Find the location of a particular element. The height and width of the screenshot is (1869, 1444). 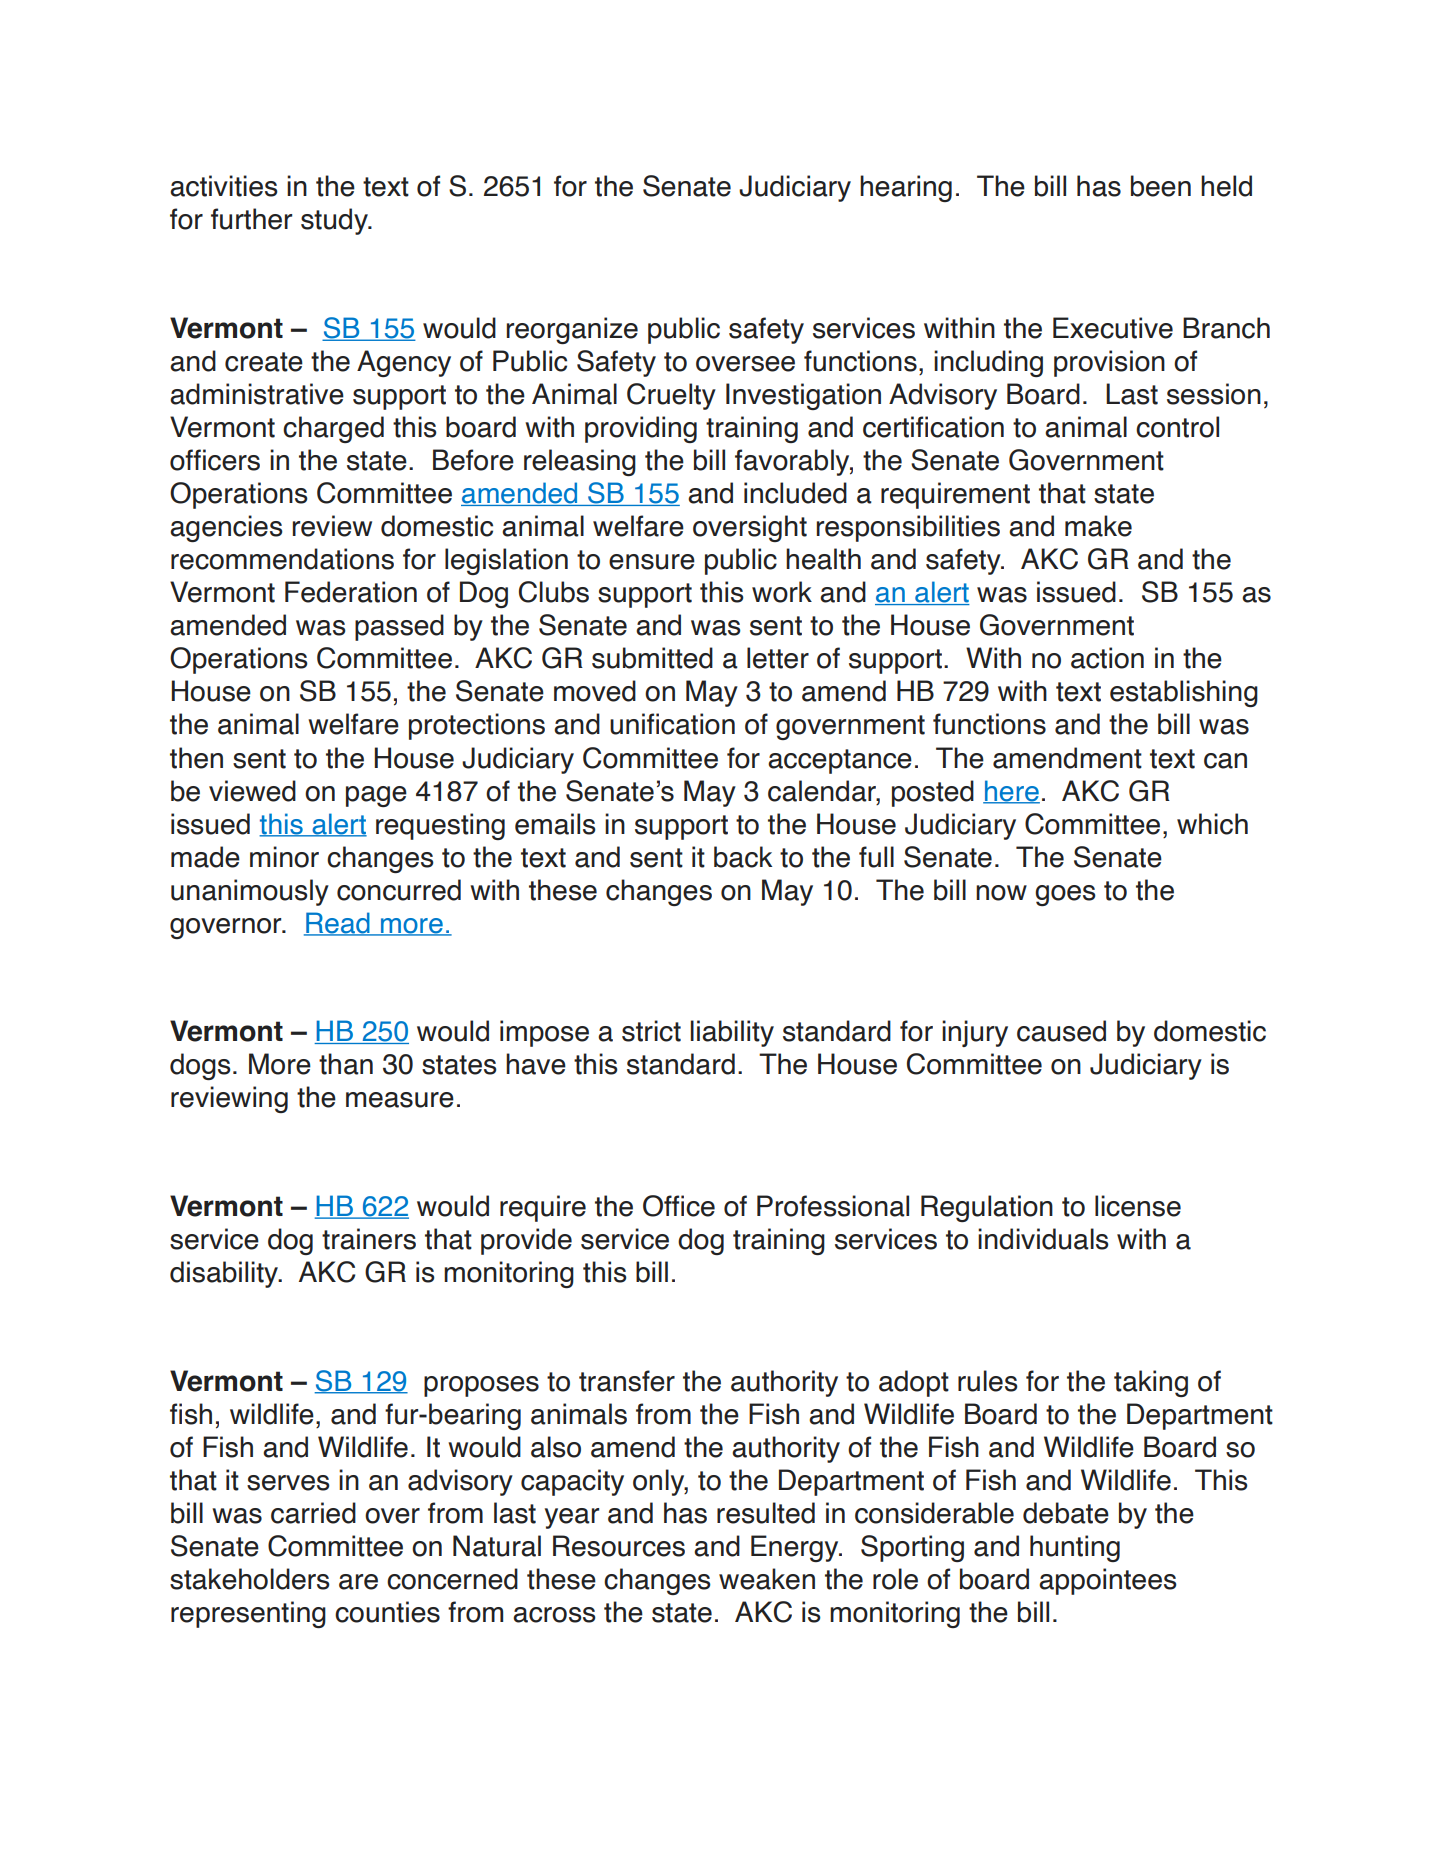

back is located at coordinates (743, 857).
